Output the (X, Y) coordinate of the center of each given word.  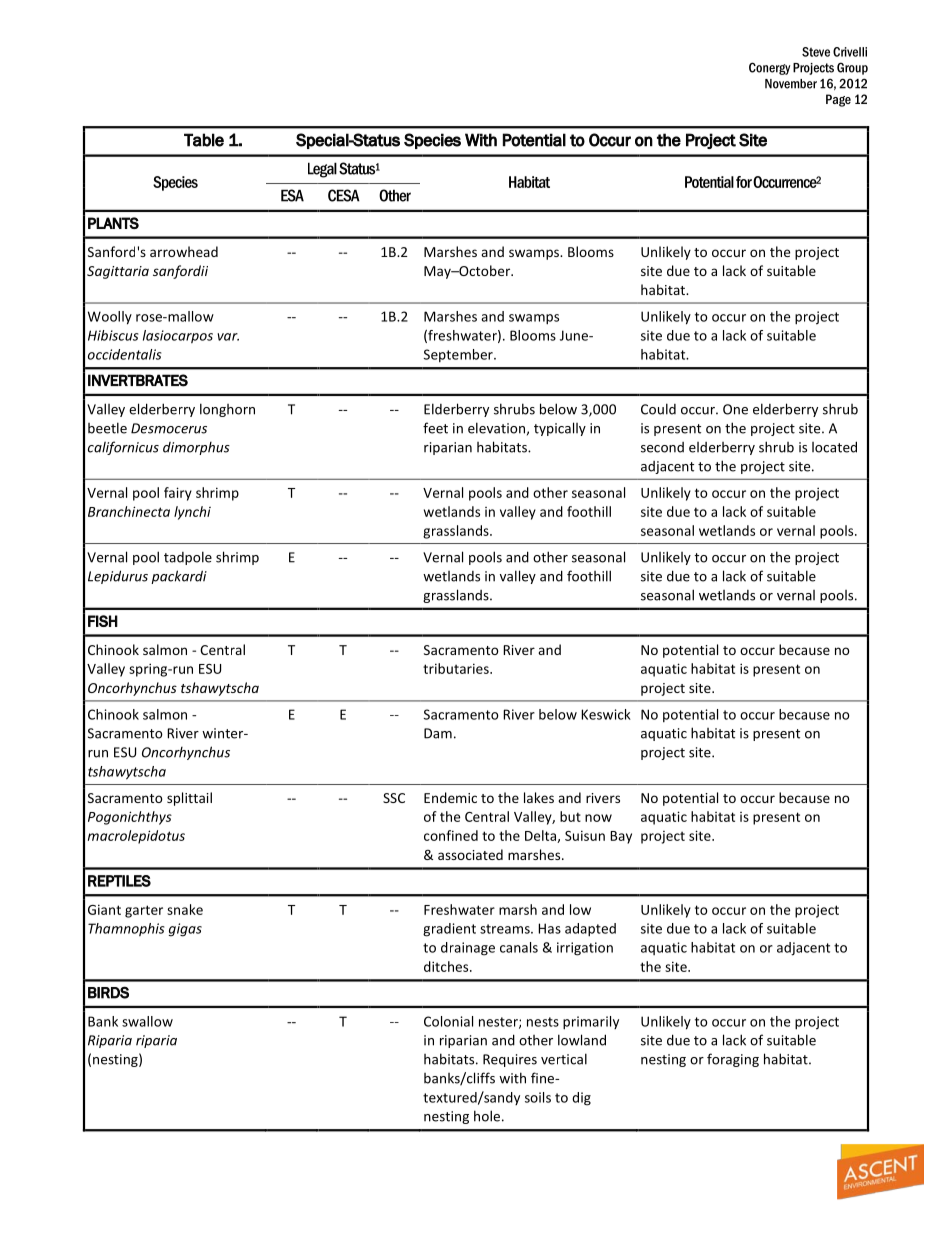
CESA (344, 195)
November (791, 84)
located (834, 447)
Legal (322, 170)
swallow (147, 1021)
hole (487, 1116)
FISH (103, 621)
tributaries (457, 668)
